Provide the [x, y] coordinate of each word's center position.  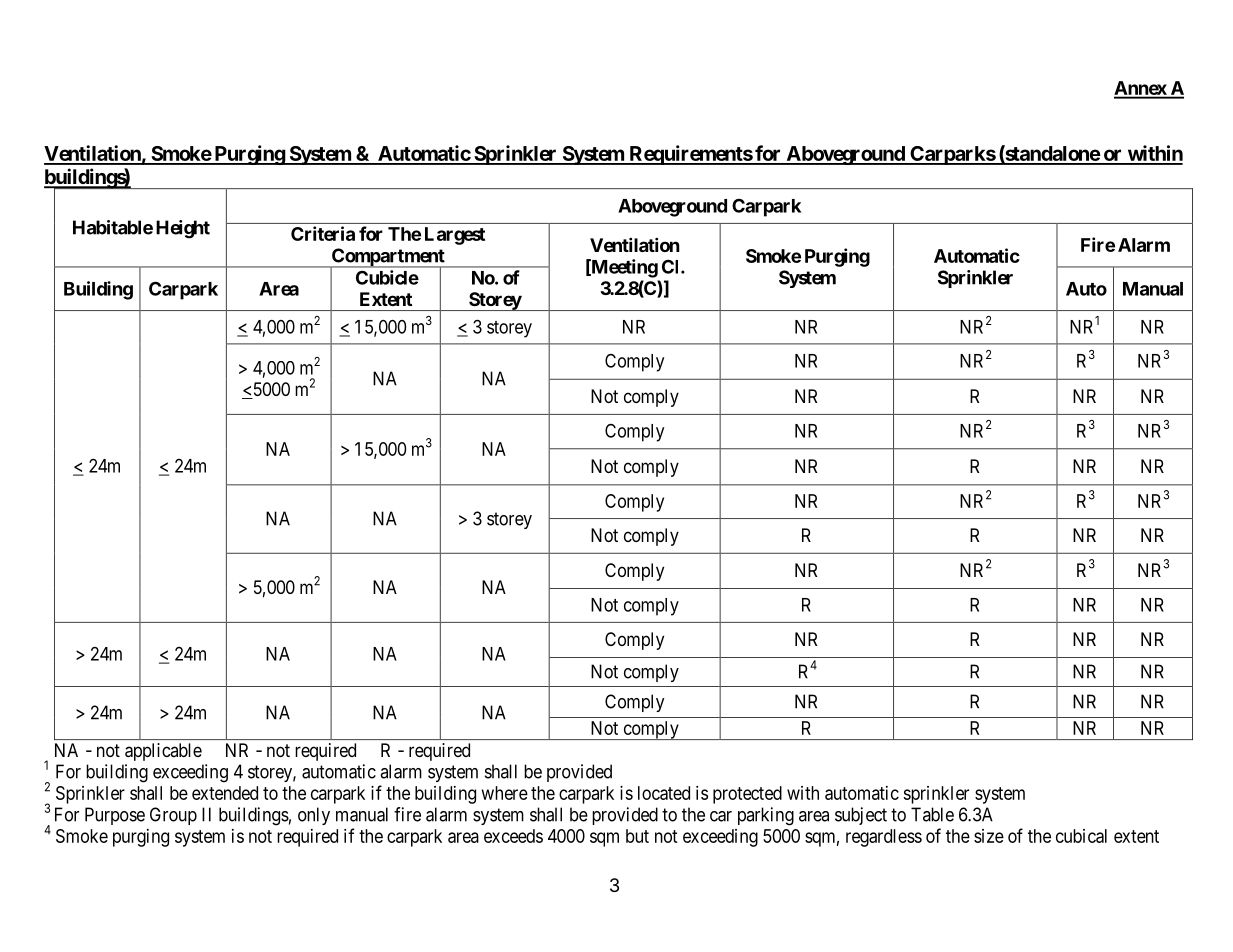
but [637, 836]
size [989, 836]
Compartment [388, 258]
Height [183, 229]
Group [173, 816]
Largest [455, 236]
